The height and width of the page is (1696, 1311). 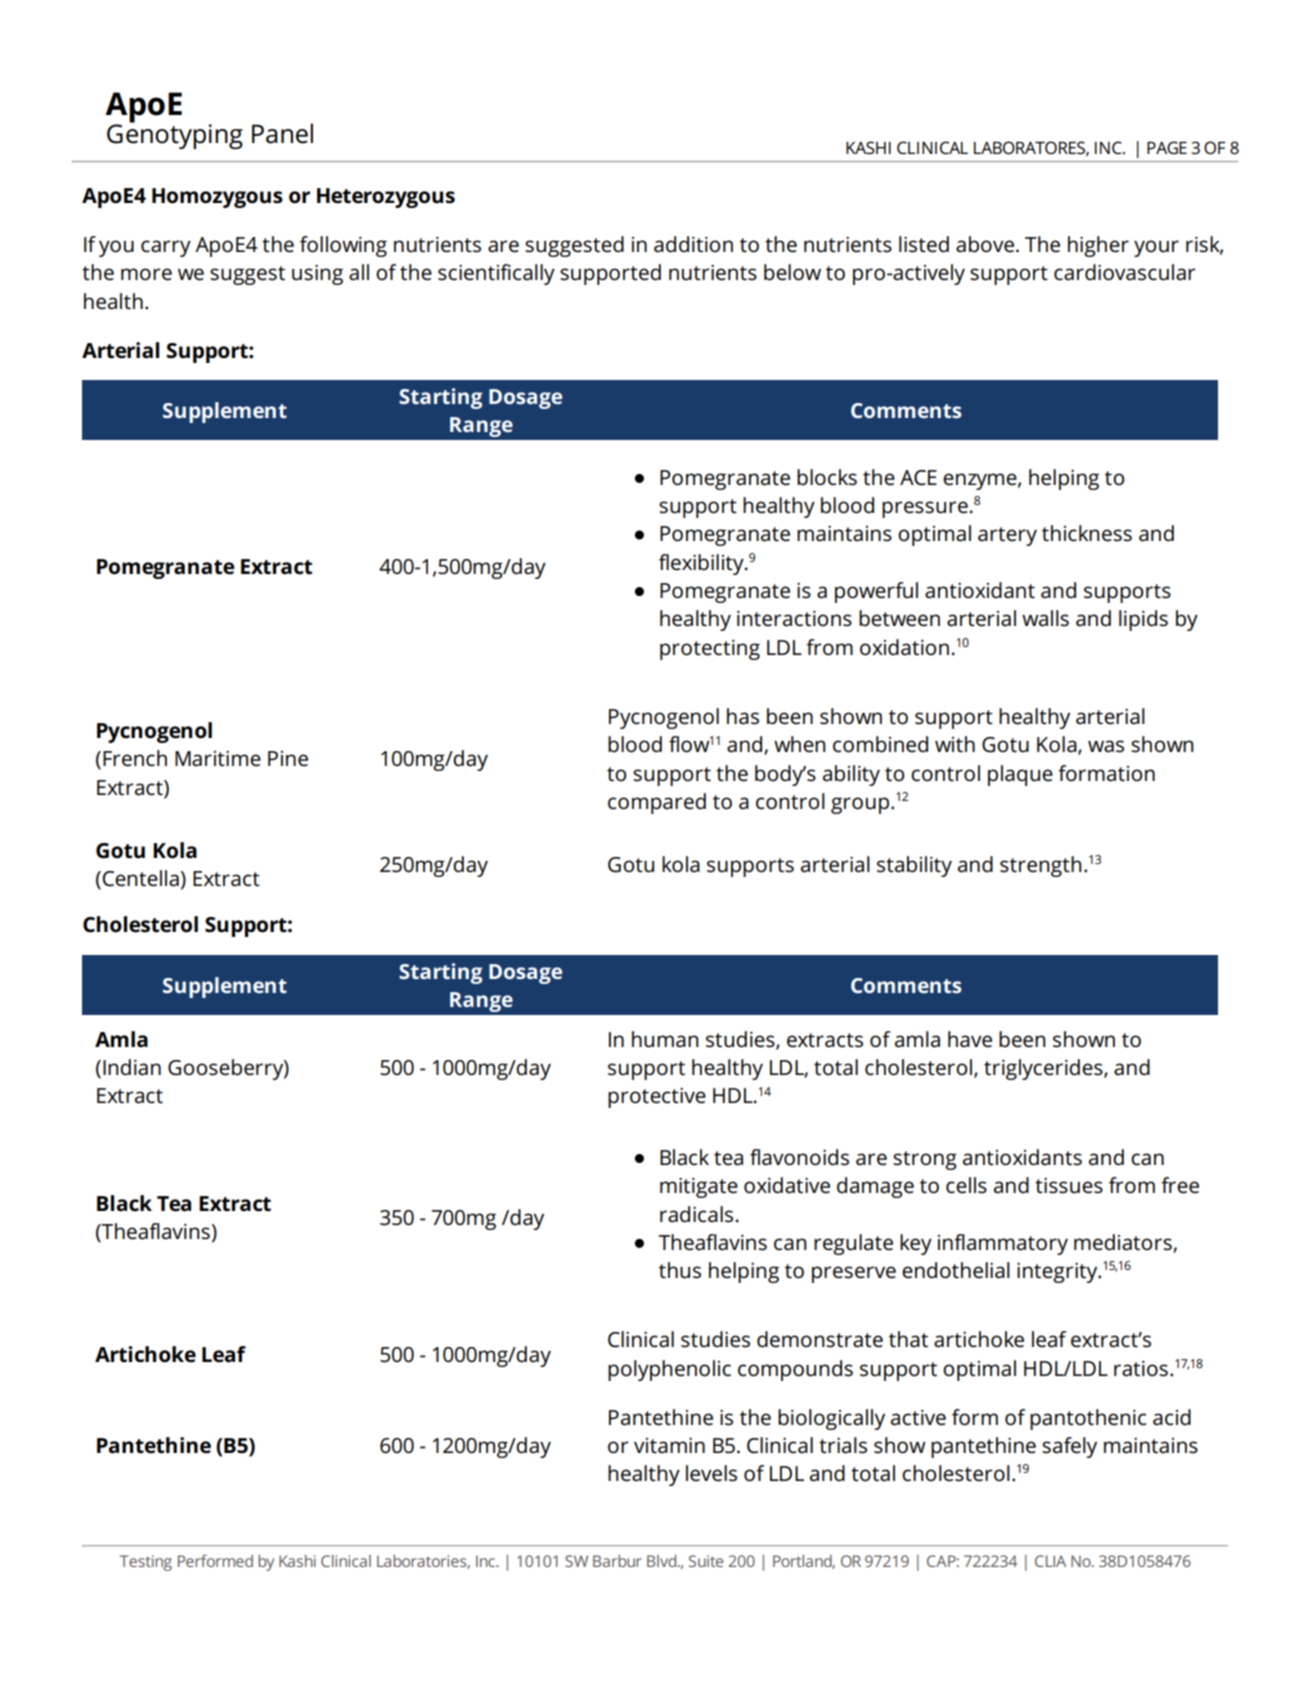 I want to click on CLIA, so click(x=1050, y=1561).
